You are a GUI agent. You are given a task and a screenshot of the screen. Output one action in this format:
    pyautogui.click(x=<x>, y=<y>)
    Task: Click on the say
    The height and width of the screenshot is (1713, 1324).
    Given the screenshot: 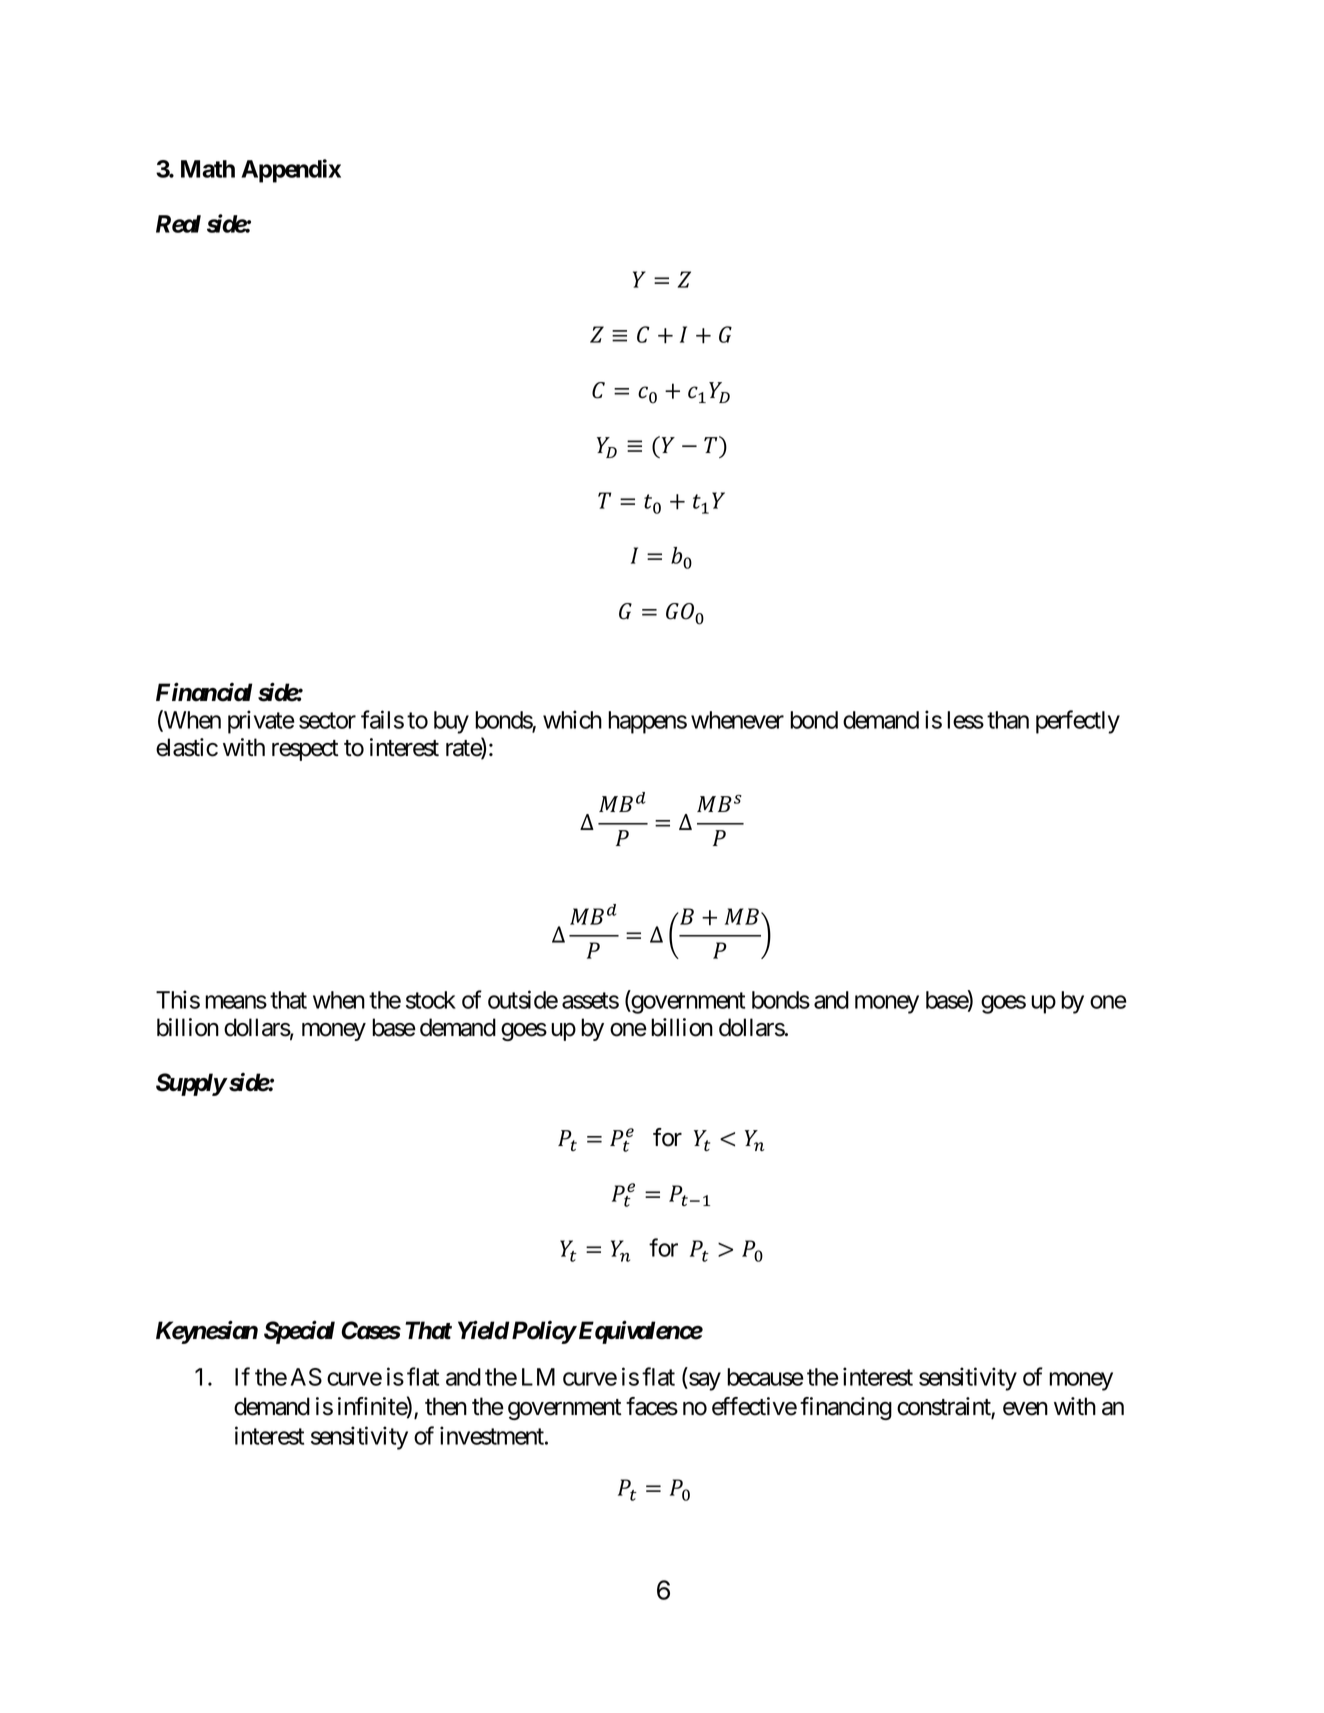 What is the action you would take?
    pyautogui.click(x=704, y=1381)
